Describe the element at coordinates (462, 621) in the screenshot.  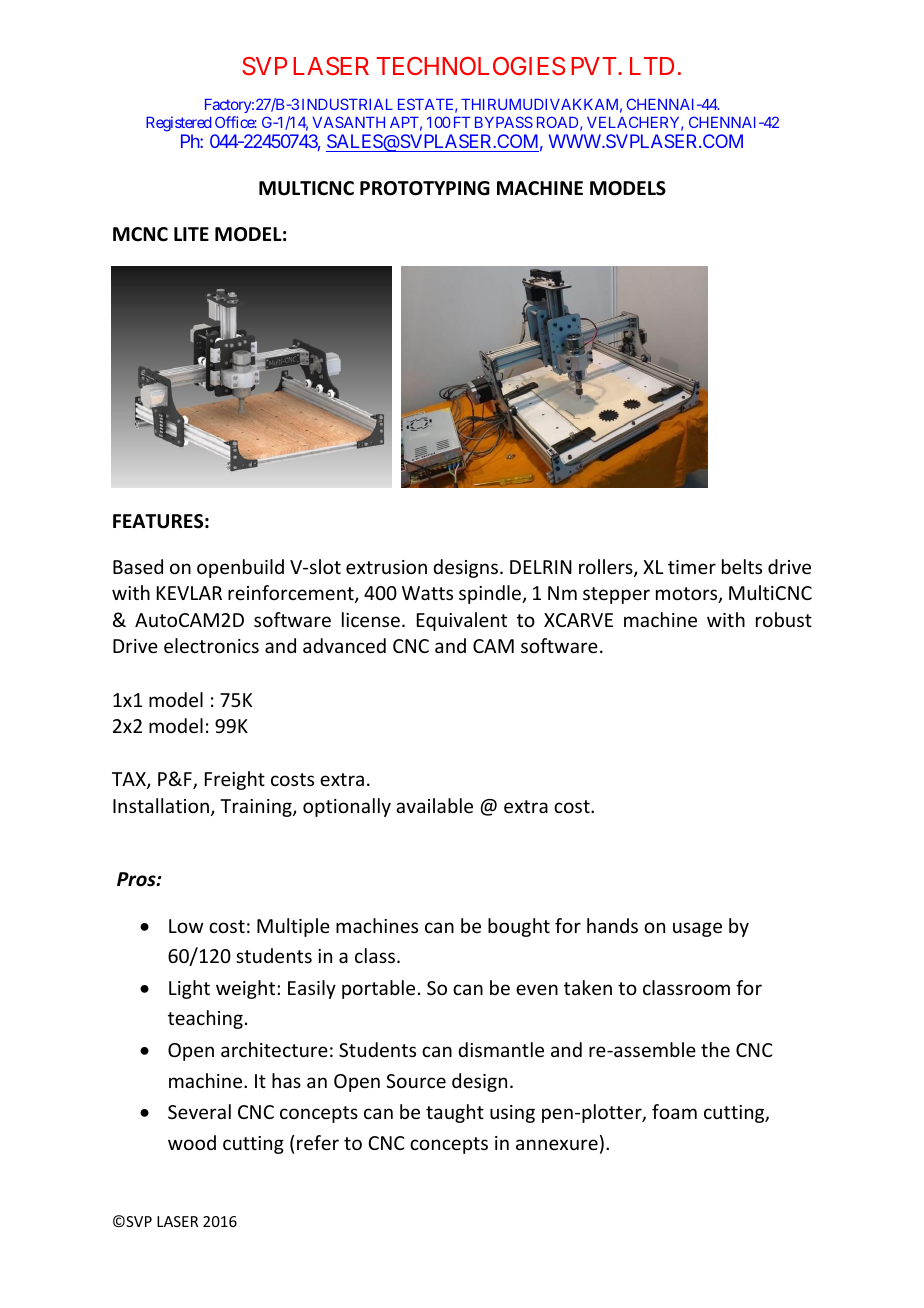
I see `Equivalent` at that location.
